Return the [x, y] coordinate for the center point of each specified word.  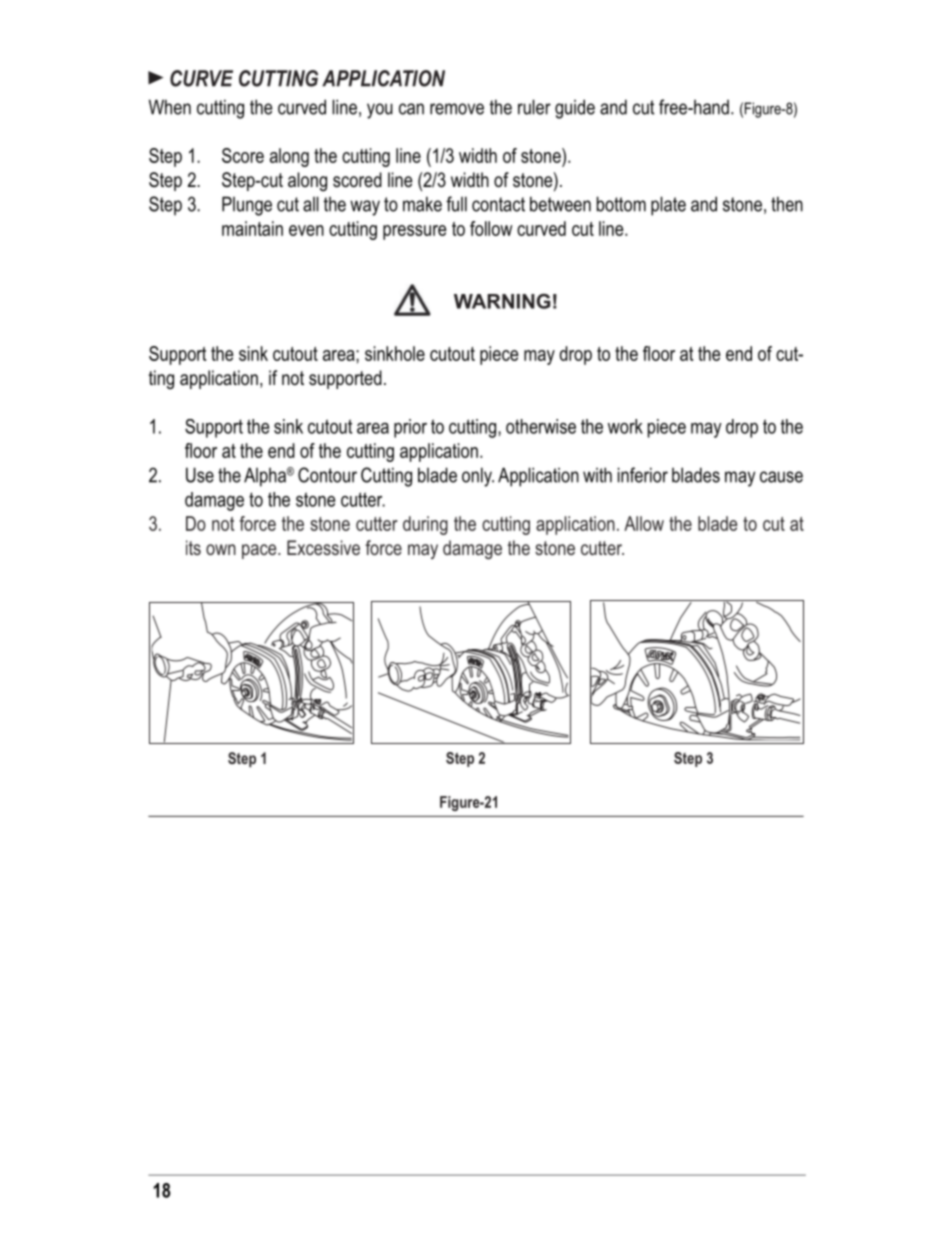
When [170, 107]
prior [410, 428]
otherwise [541, 426]
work [625, 426]
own [221, 549]
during [425, 525]
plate [668, 206]
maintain [252, 228]
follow [491, 228]
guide [575, 109]
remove [457, 109]
